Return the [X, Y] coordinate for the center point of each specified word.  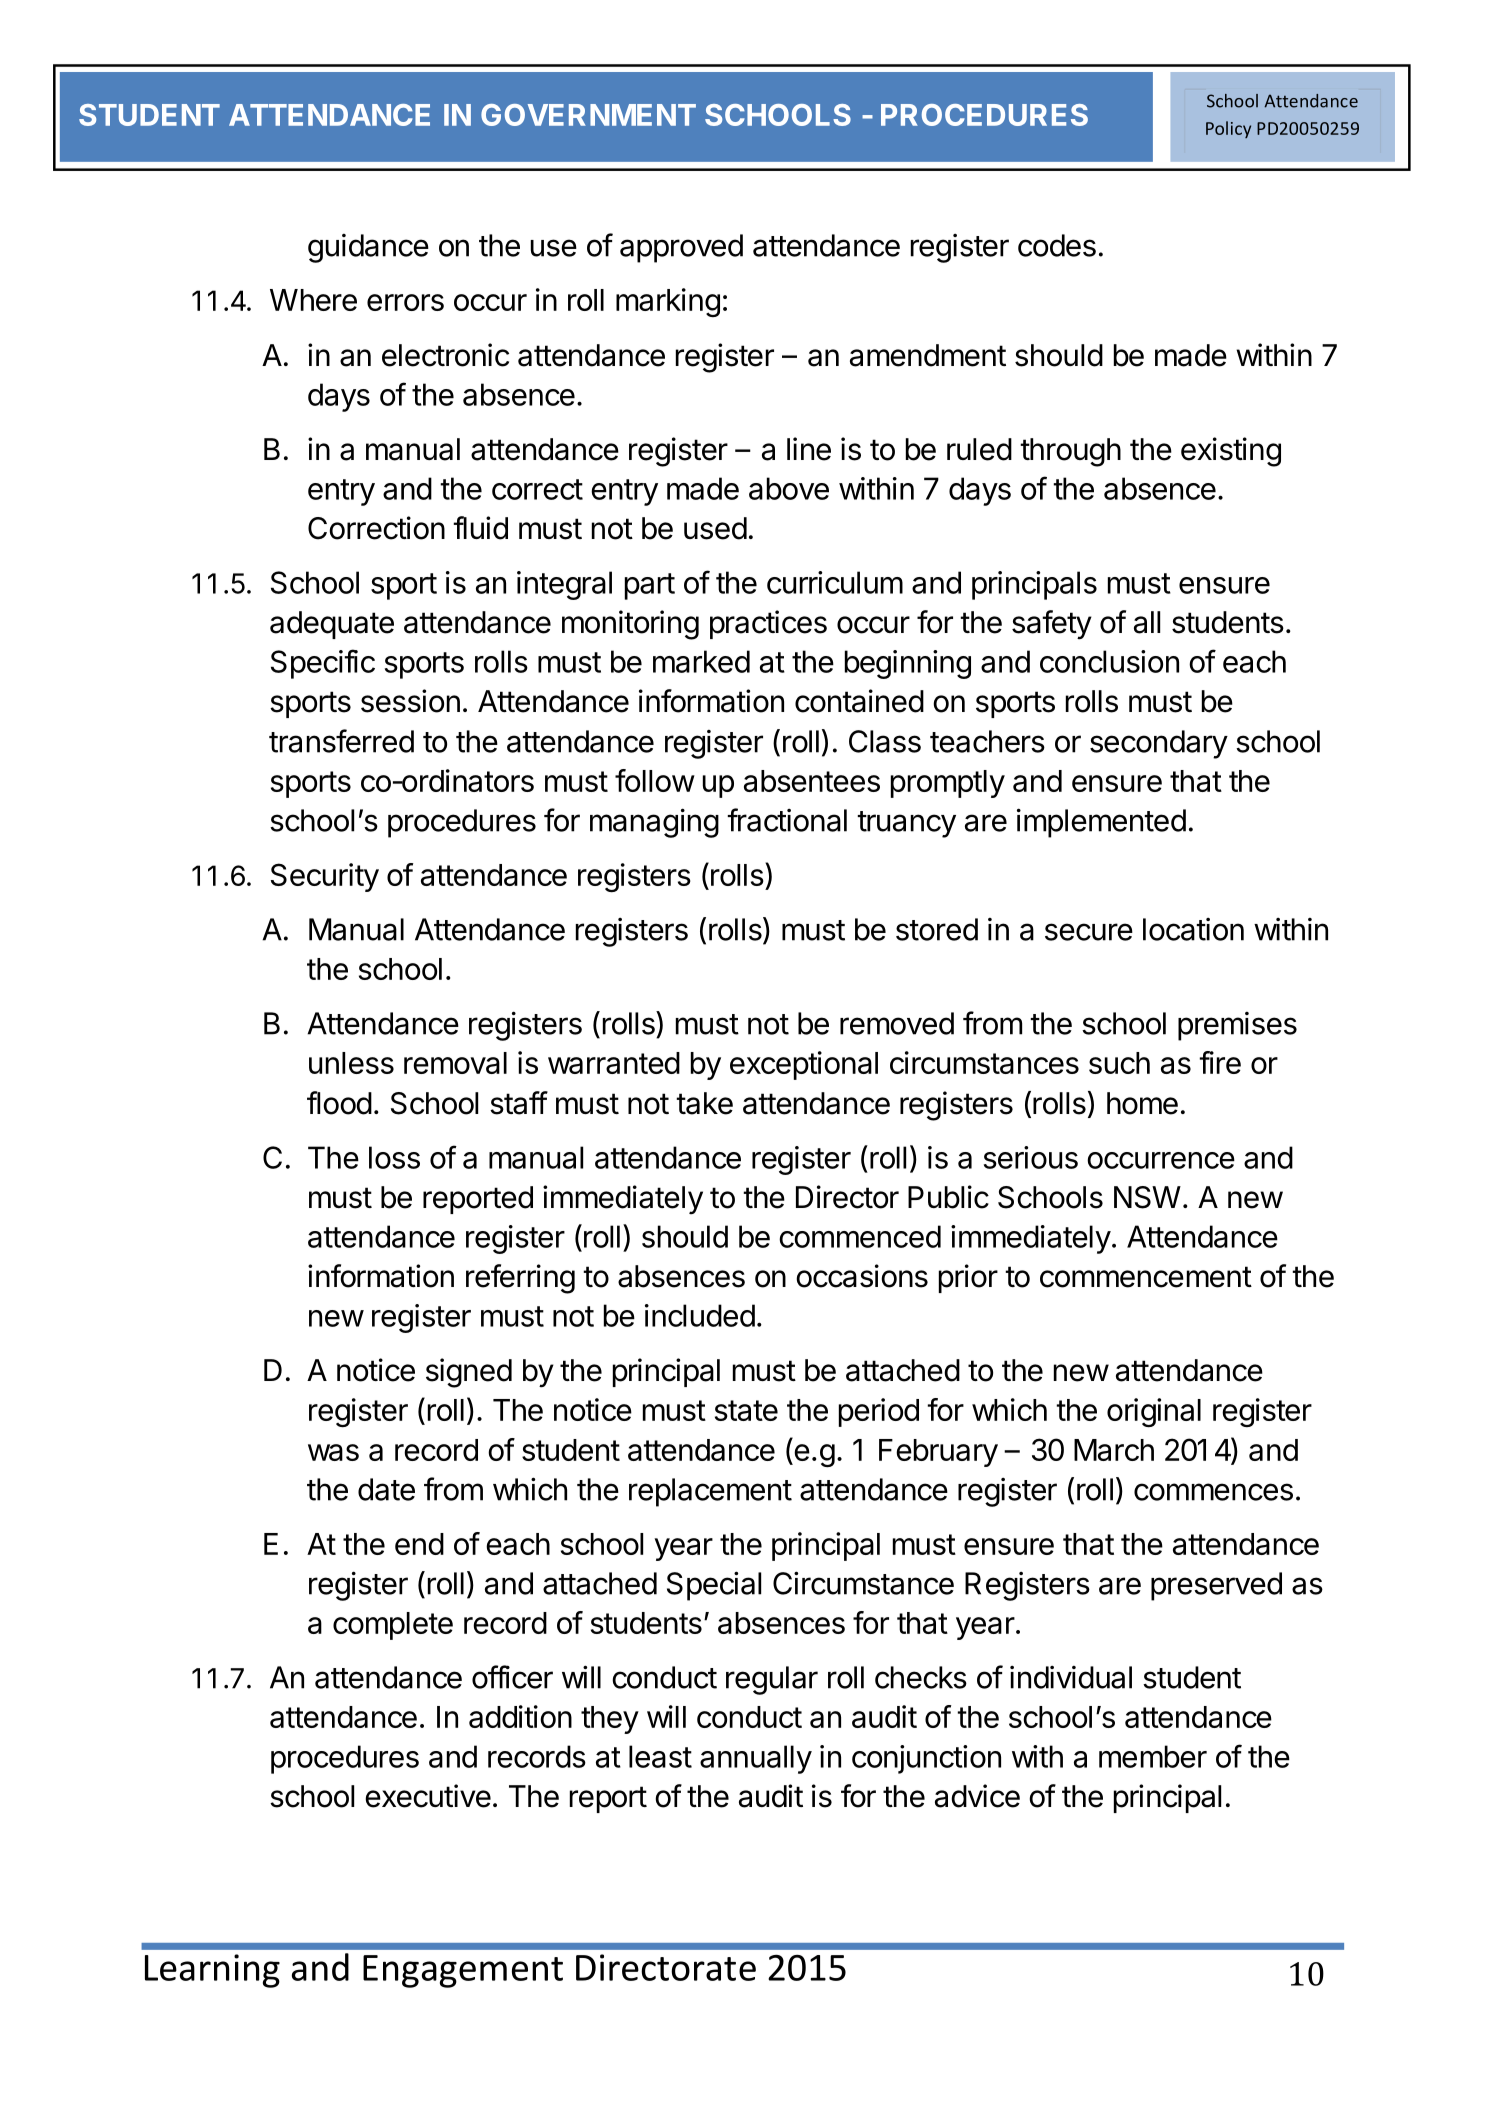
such [1119, 1063]
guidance [368, 248]
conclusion [1109, 661]
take [704, 1103]
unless [351, 1063]
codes [1057, 245]
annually [756, 1759]
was [333, 1452]
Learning [212, 1971]
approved [681, 248]
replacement [710, 1492]
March [1114, 1450]
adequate [332, 625]
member [1153, 1756]
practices [768, 624]
